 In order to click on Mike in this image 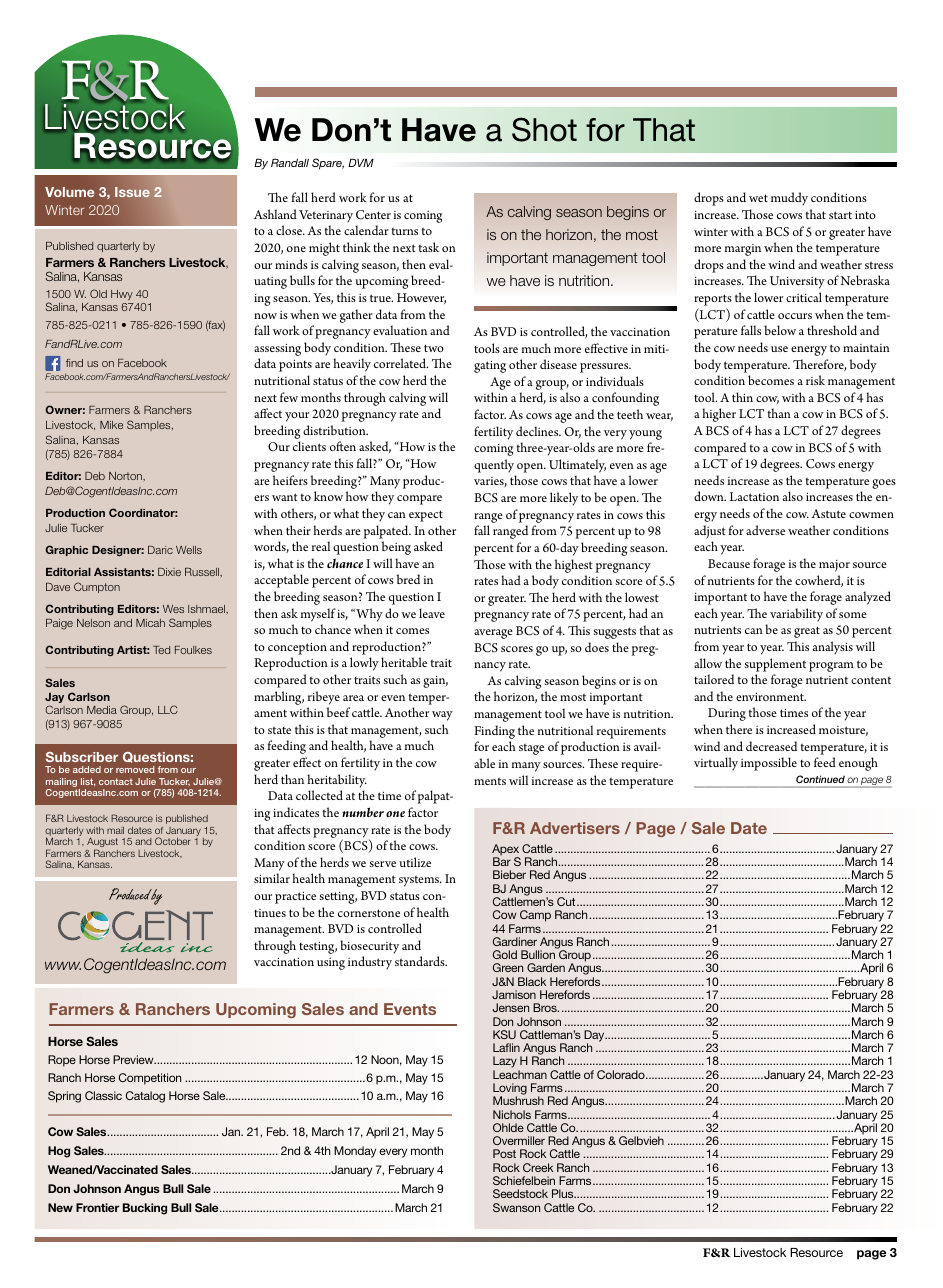, I will do `click(111, 425)`.
